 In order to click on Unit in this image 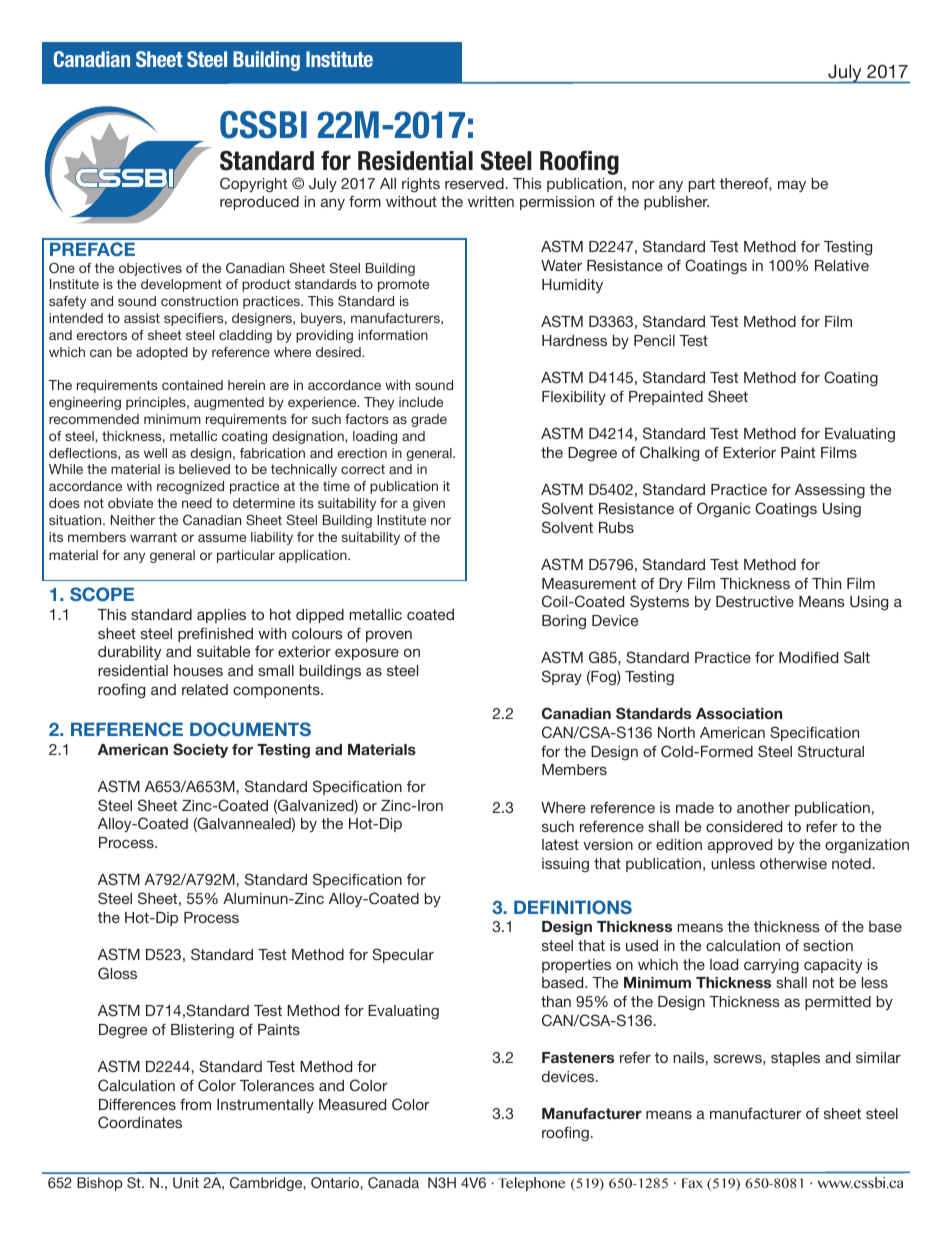, I will do `click(186, 1182)`.
